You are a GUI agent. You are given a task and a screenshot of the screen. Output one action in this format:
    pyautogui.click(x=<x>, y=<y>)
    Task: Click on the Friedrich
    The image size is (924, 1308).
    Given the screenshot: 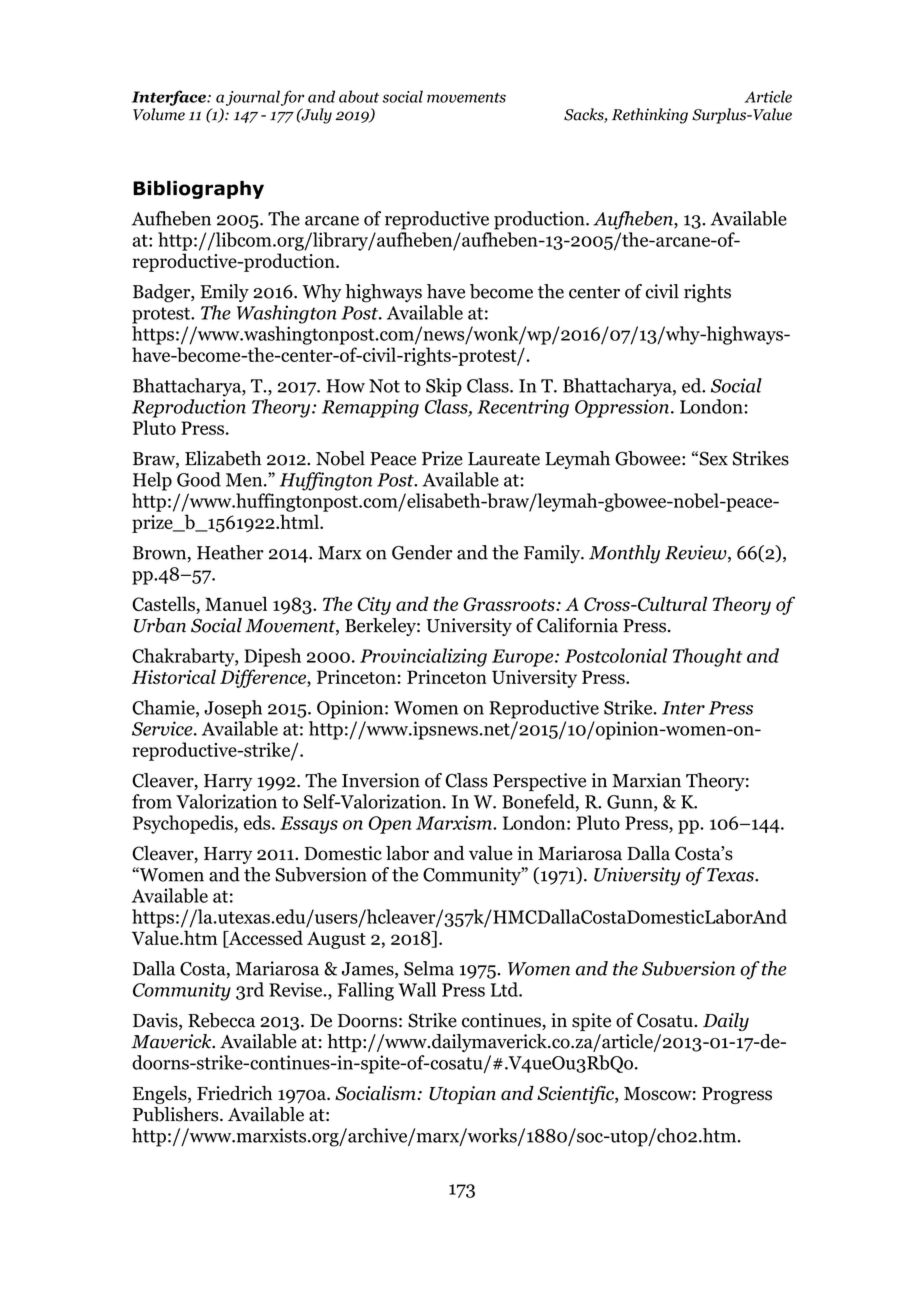 What is the action you would take?
    pyautogui.click(x=234, y=1093)
